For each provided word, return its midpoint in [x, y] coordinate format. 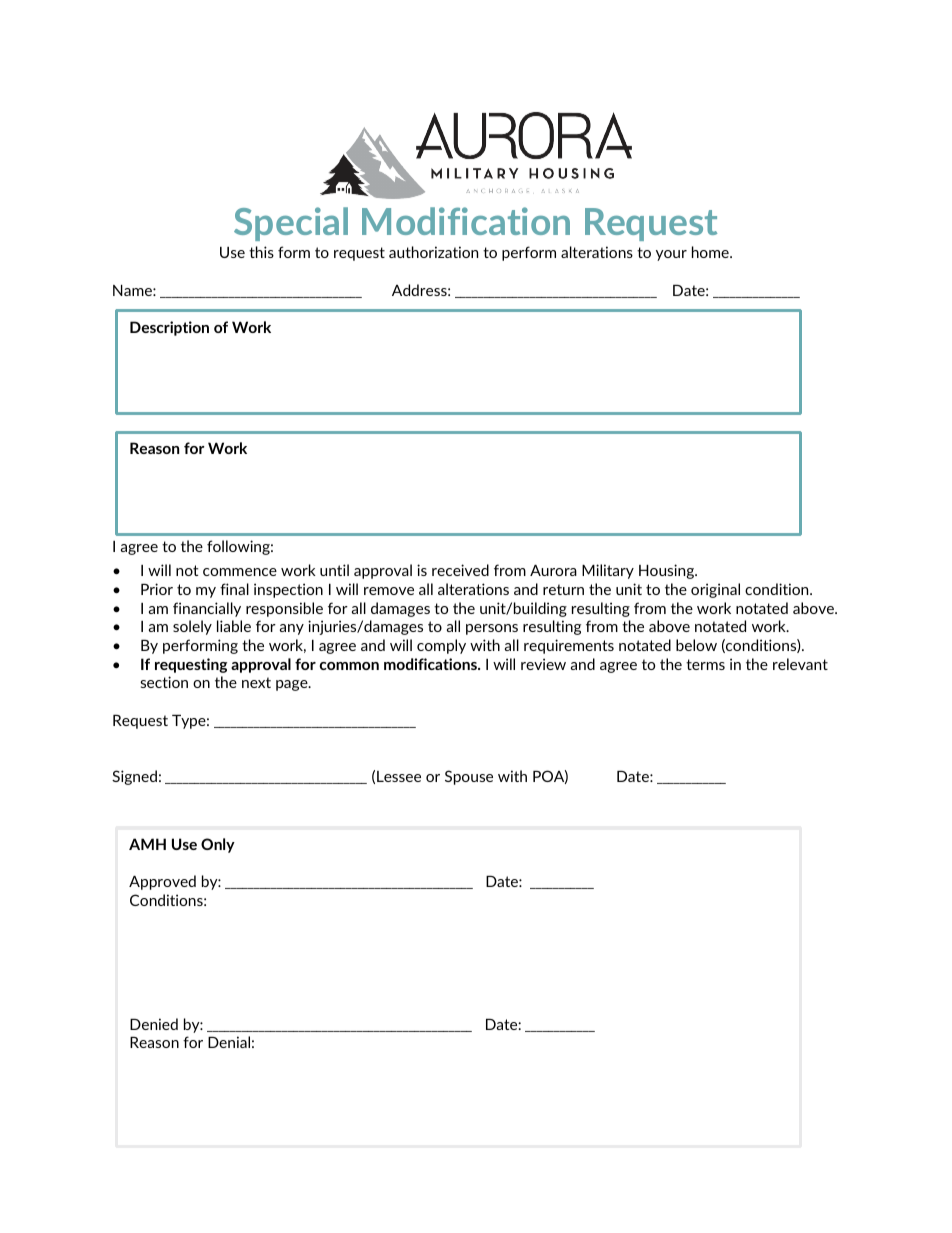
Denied [154, 1024]
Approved [162, 882]
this [261, 252]
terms [705, 664]
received [460, 570]
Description [169, 328]
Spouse [469, 777]
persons [492, 629]
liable [234, 626]
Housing [668, 571]
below [696, 645]
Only [218, 845]
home [711, 252]
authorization [433, 252]
